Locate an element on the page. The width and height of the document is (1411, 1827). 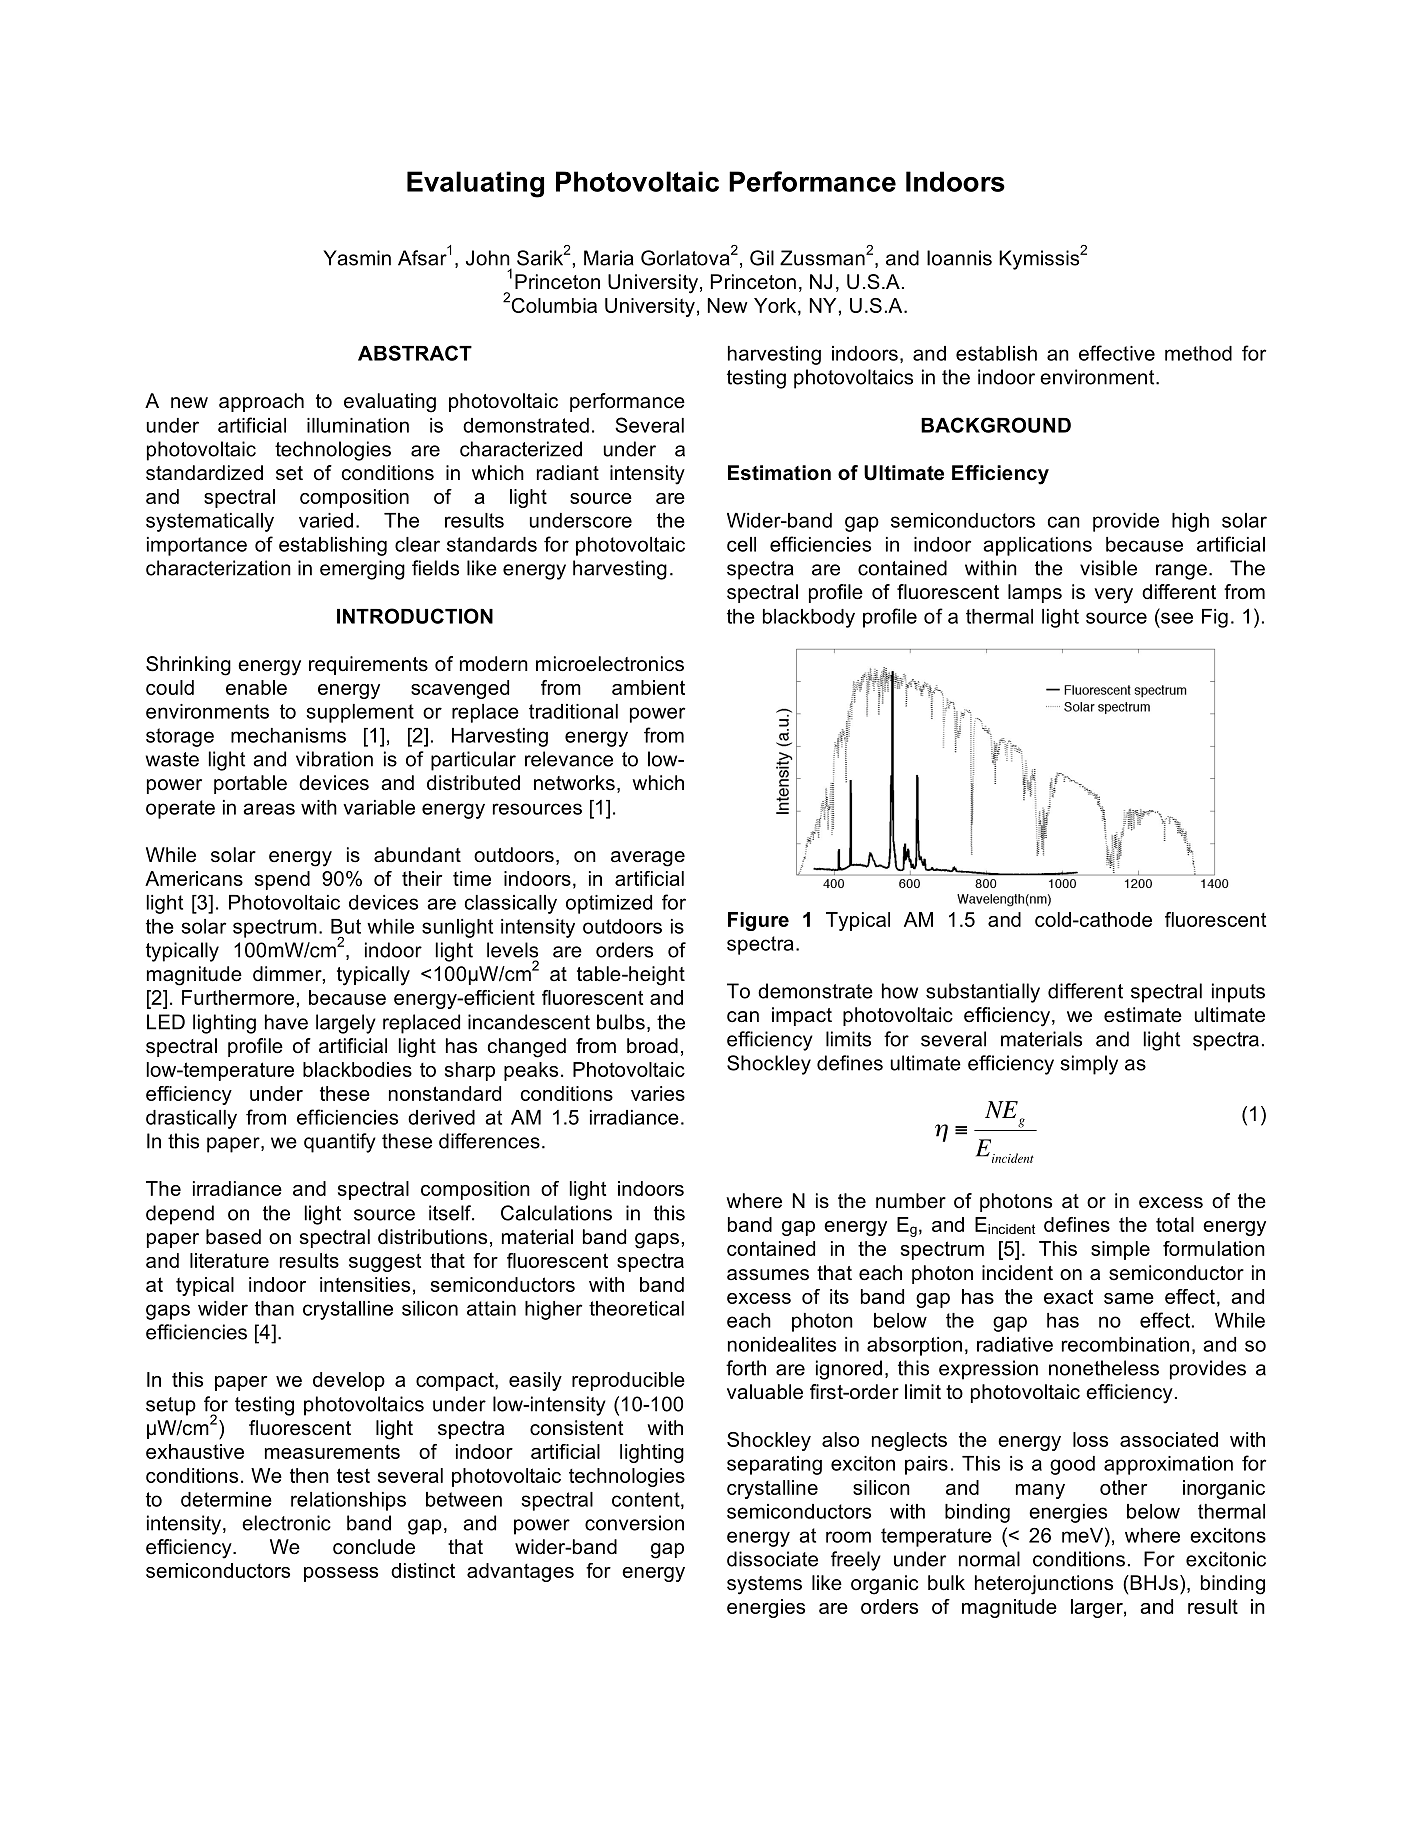
method is located at coordinates (1198, 353).
